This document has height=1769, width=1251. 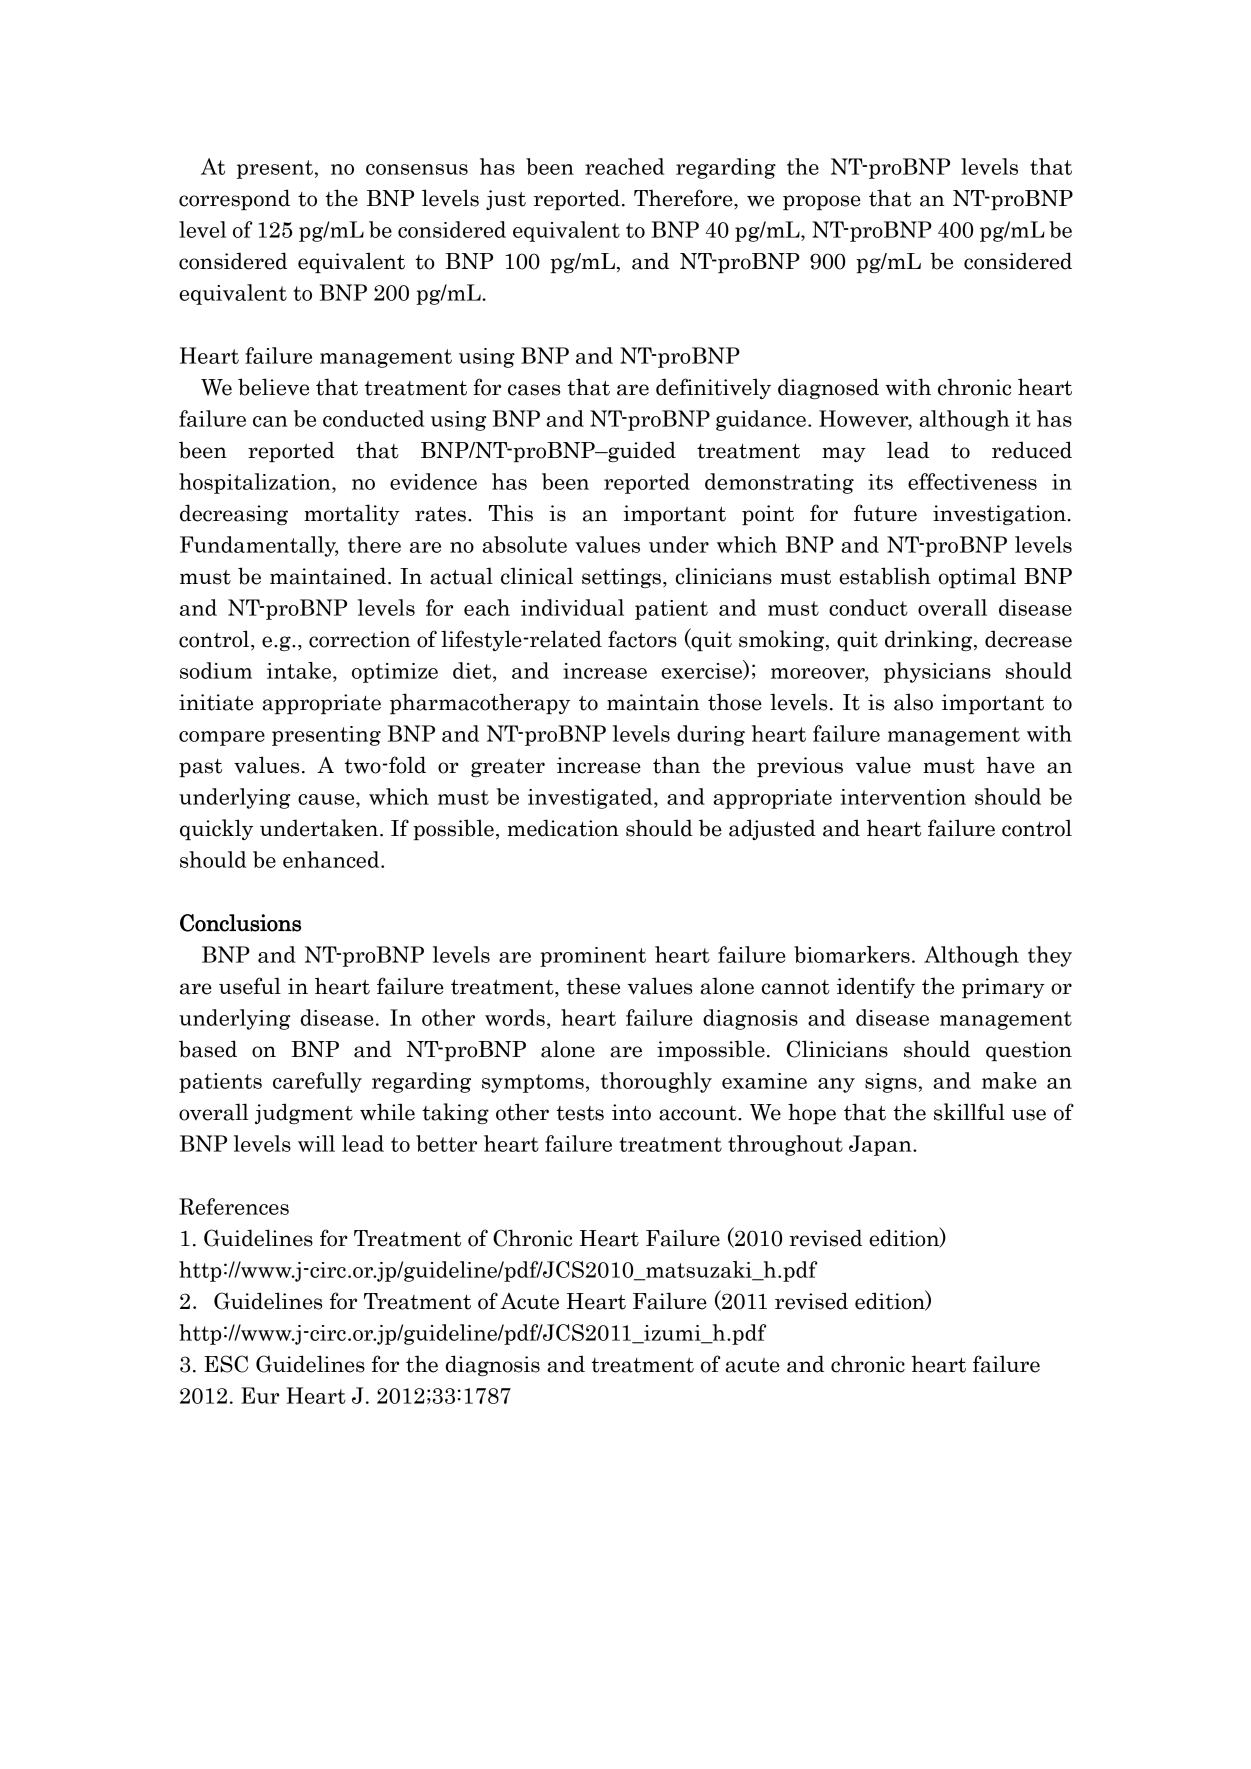 I want to click on diagnosed, so click(x=828, y=388).
